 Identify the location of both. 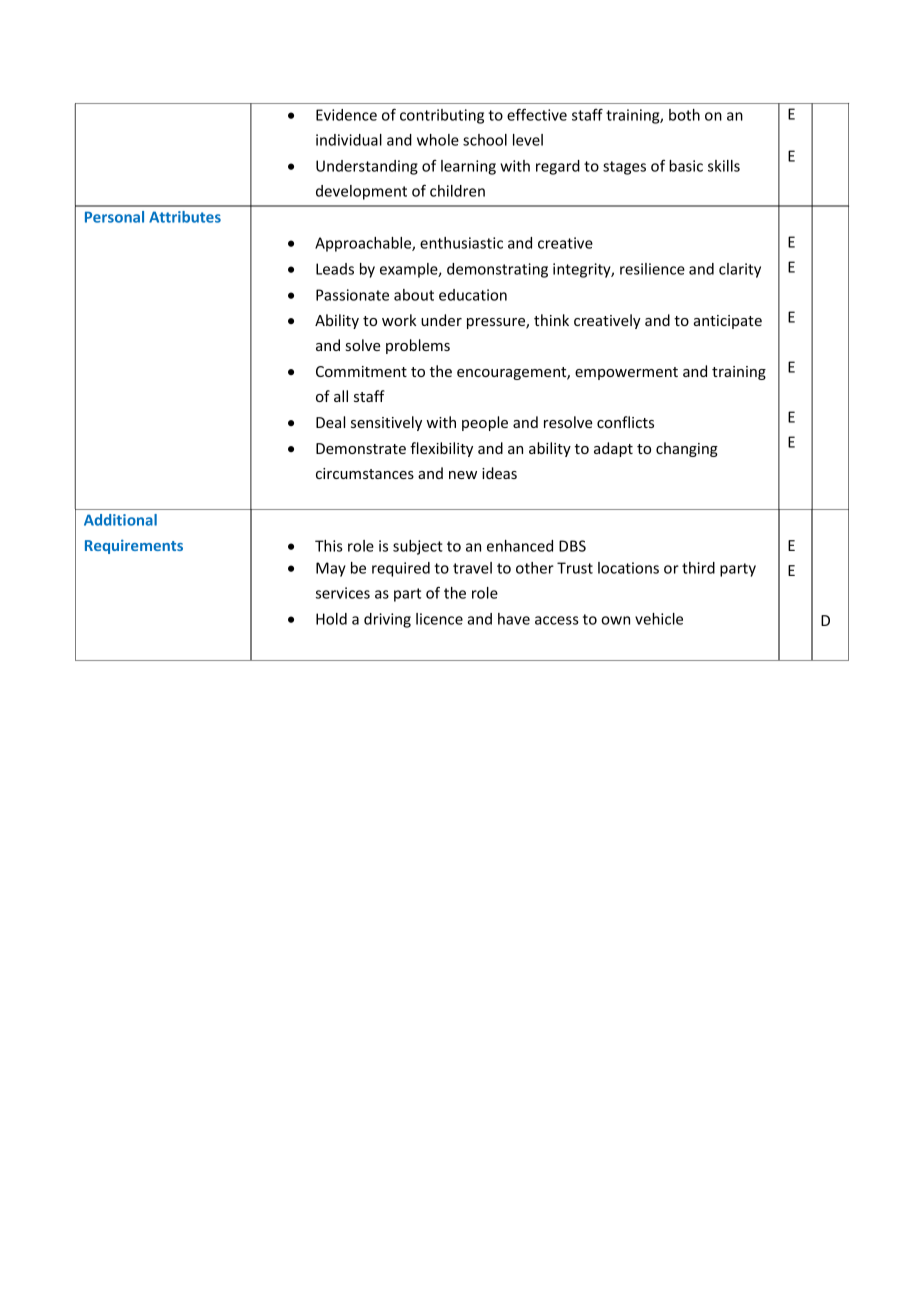
(684, 115).
